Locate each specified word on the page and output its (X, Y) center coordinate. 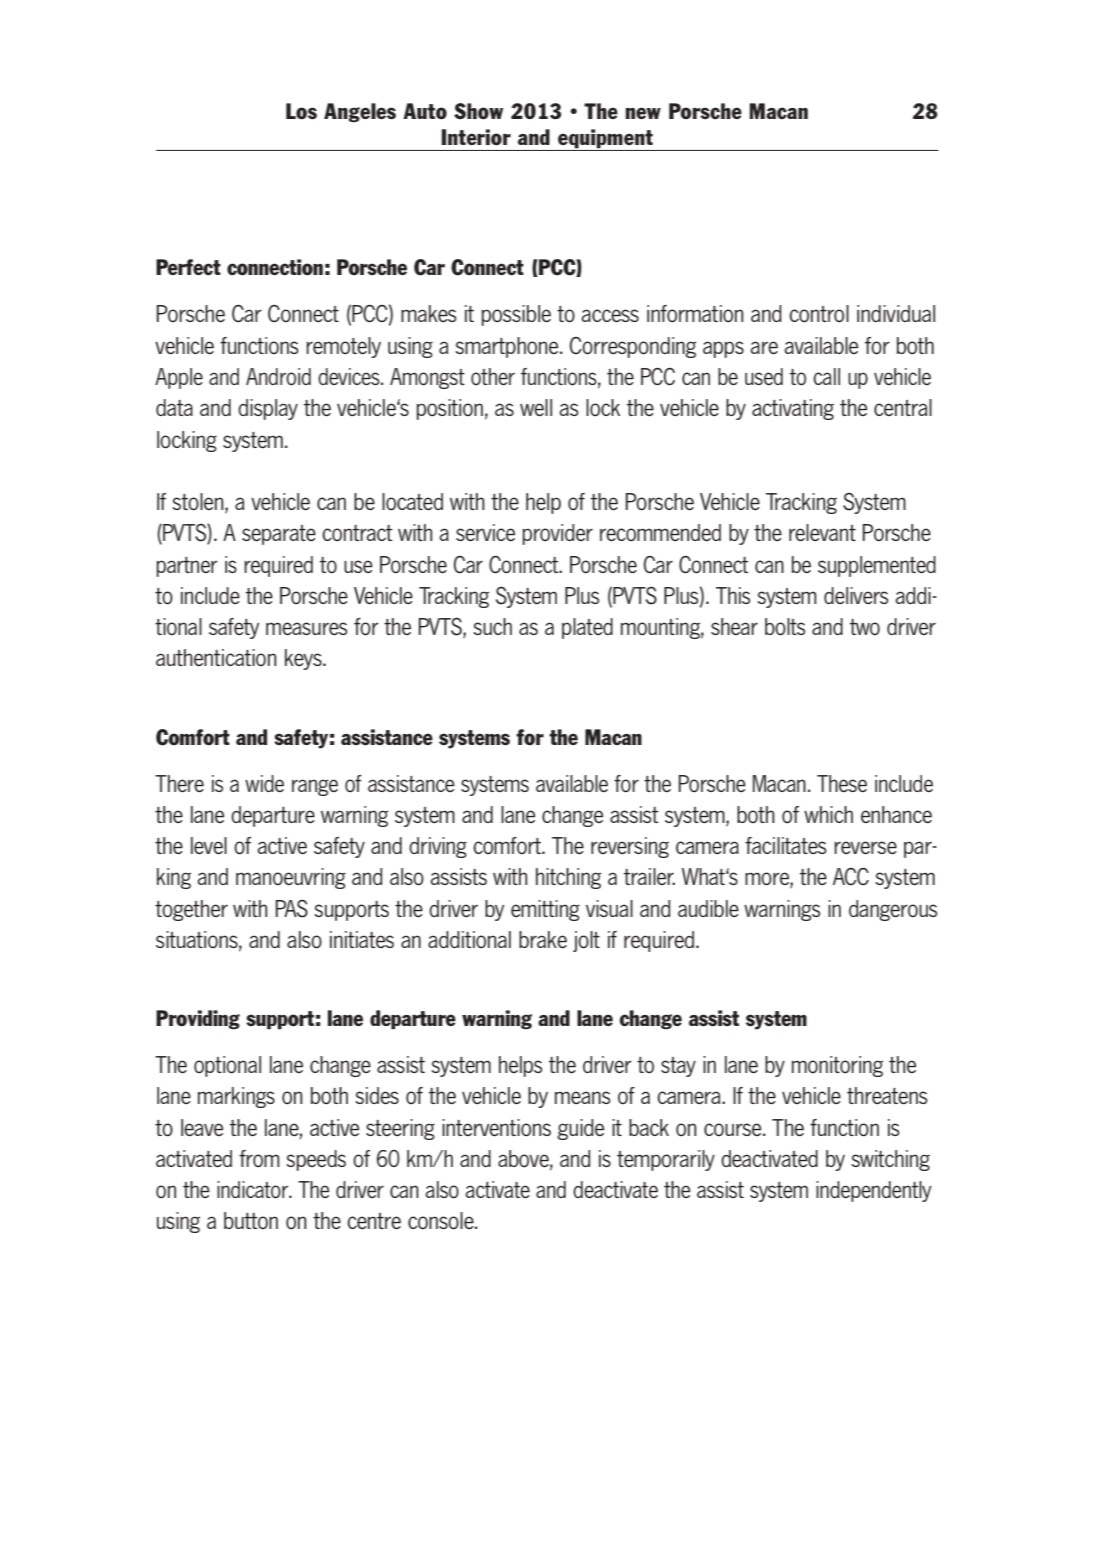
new (643, 113)
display (268, 409)
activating (793, 409)
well (536, 407)
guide (580, 1129)
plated (587, 628)
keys (304, 659)
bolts (785, 627)
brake (543, 939)
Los (301, 111)
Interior (476, 137)
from (259, 1158)
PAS (292, 908)
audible (708, 908)
